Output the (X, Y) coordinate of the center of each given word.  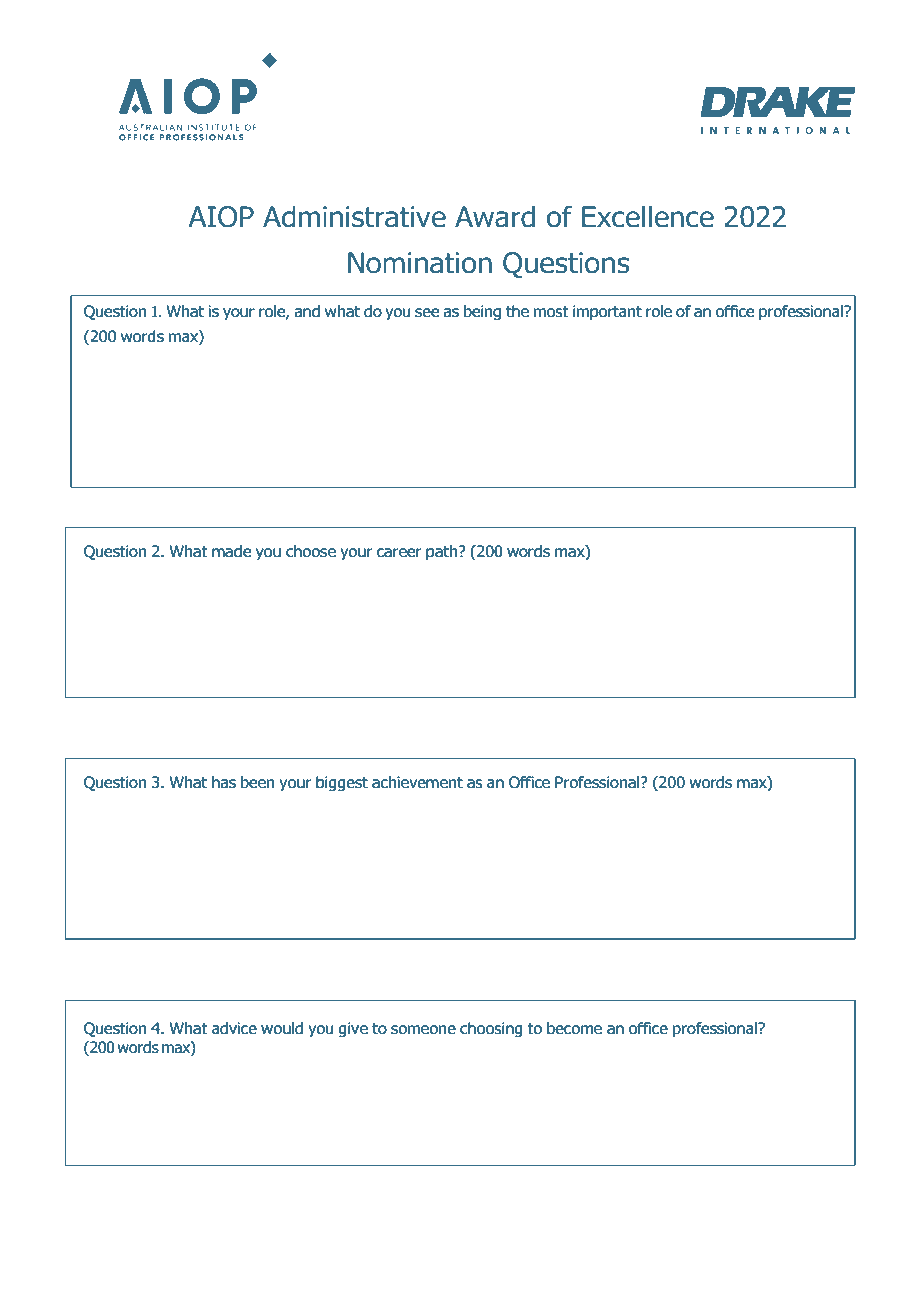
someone (423, 1030)
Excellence (648, 216)
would (282, 1028)
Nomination (420, 263)
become (574, 1028)
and (307, 311)
